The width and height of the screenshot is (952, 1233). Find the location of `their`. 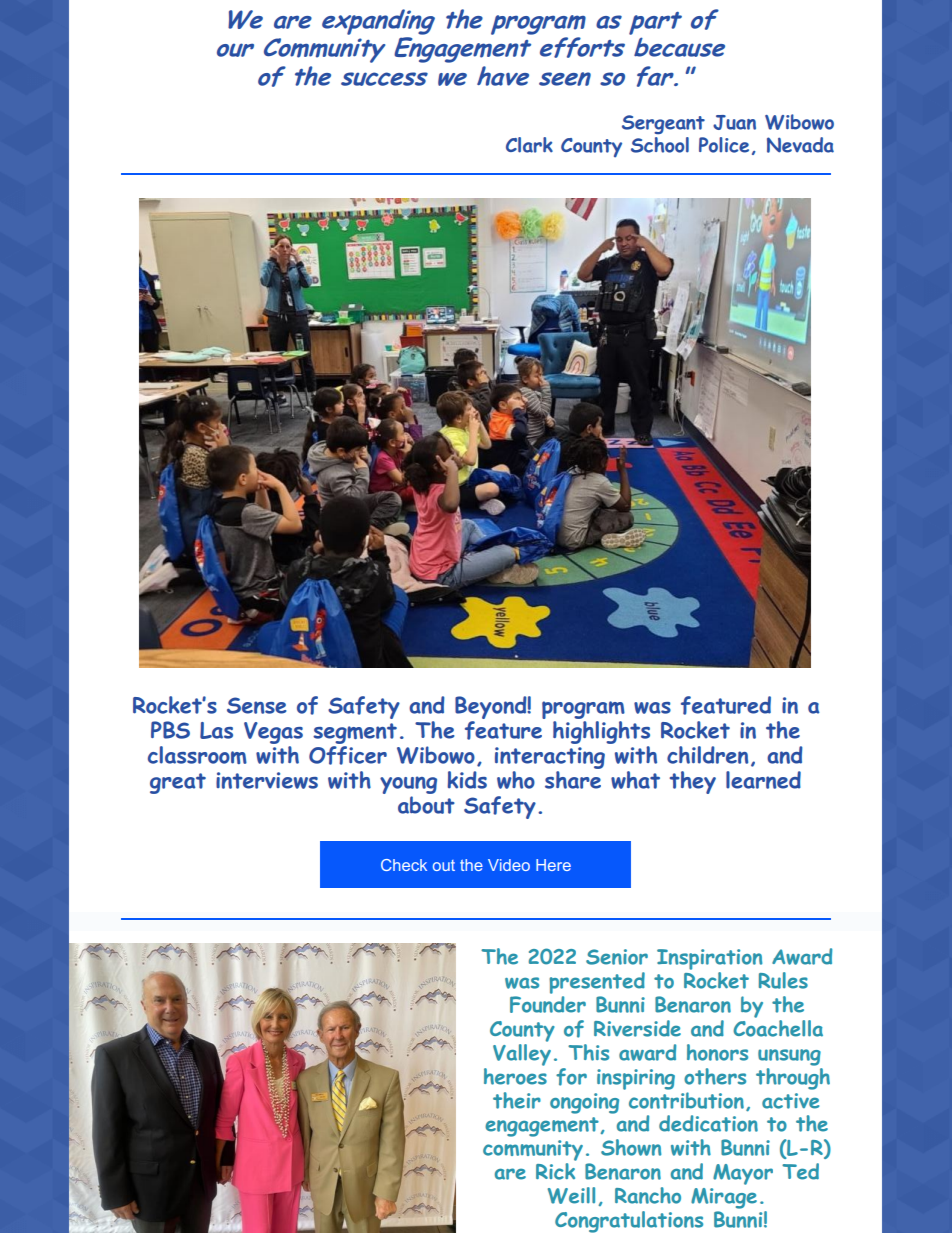

their is located at coordinates (517, 1100).
